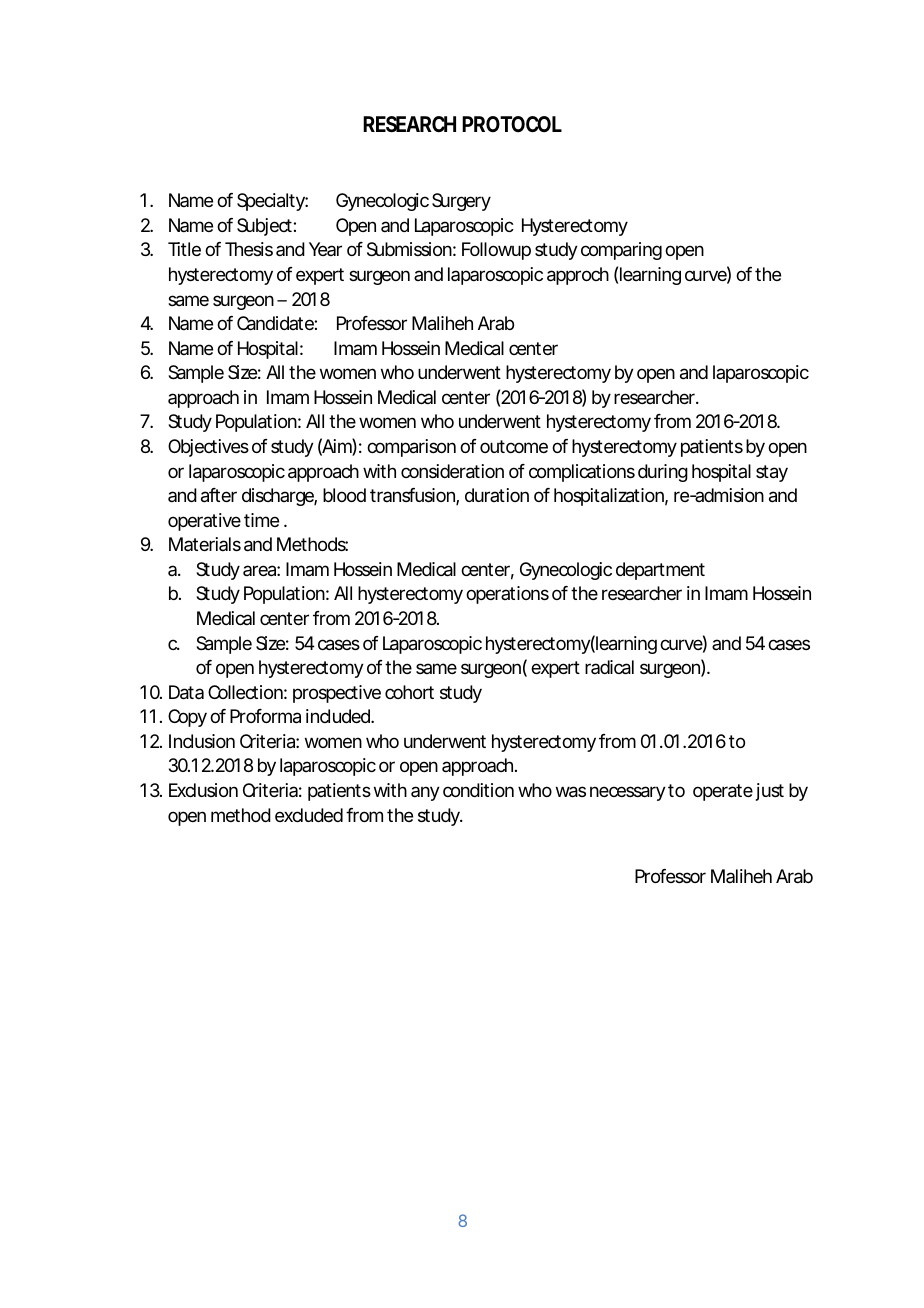 The image size is (924, 1308). I want to click on complications, so click(582, 473).
